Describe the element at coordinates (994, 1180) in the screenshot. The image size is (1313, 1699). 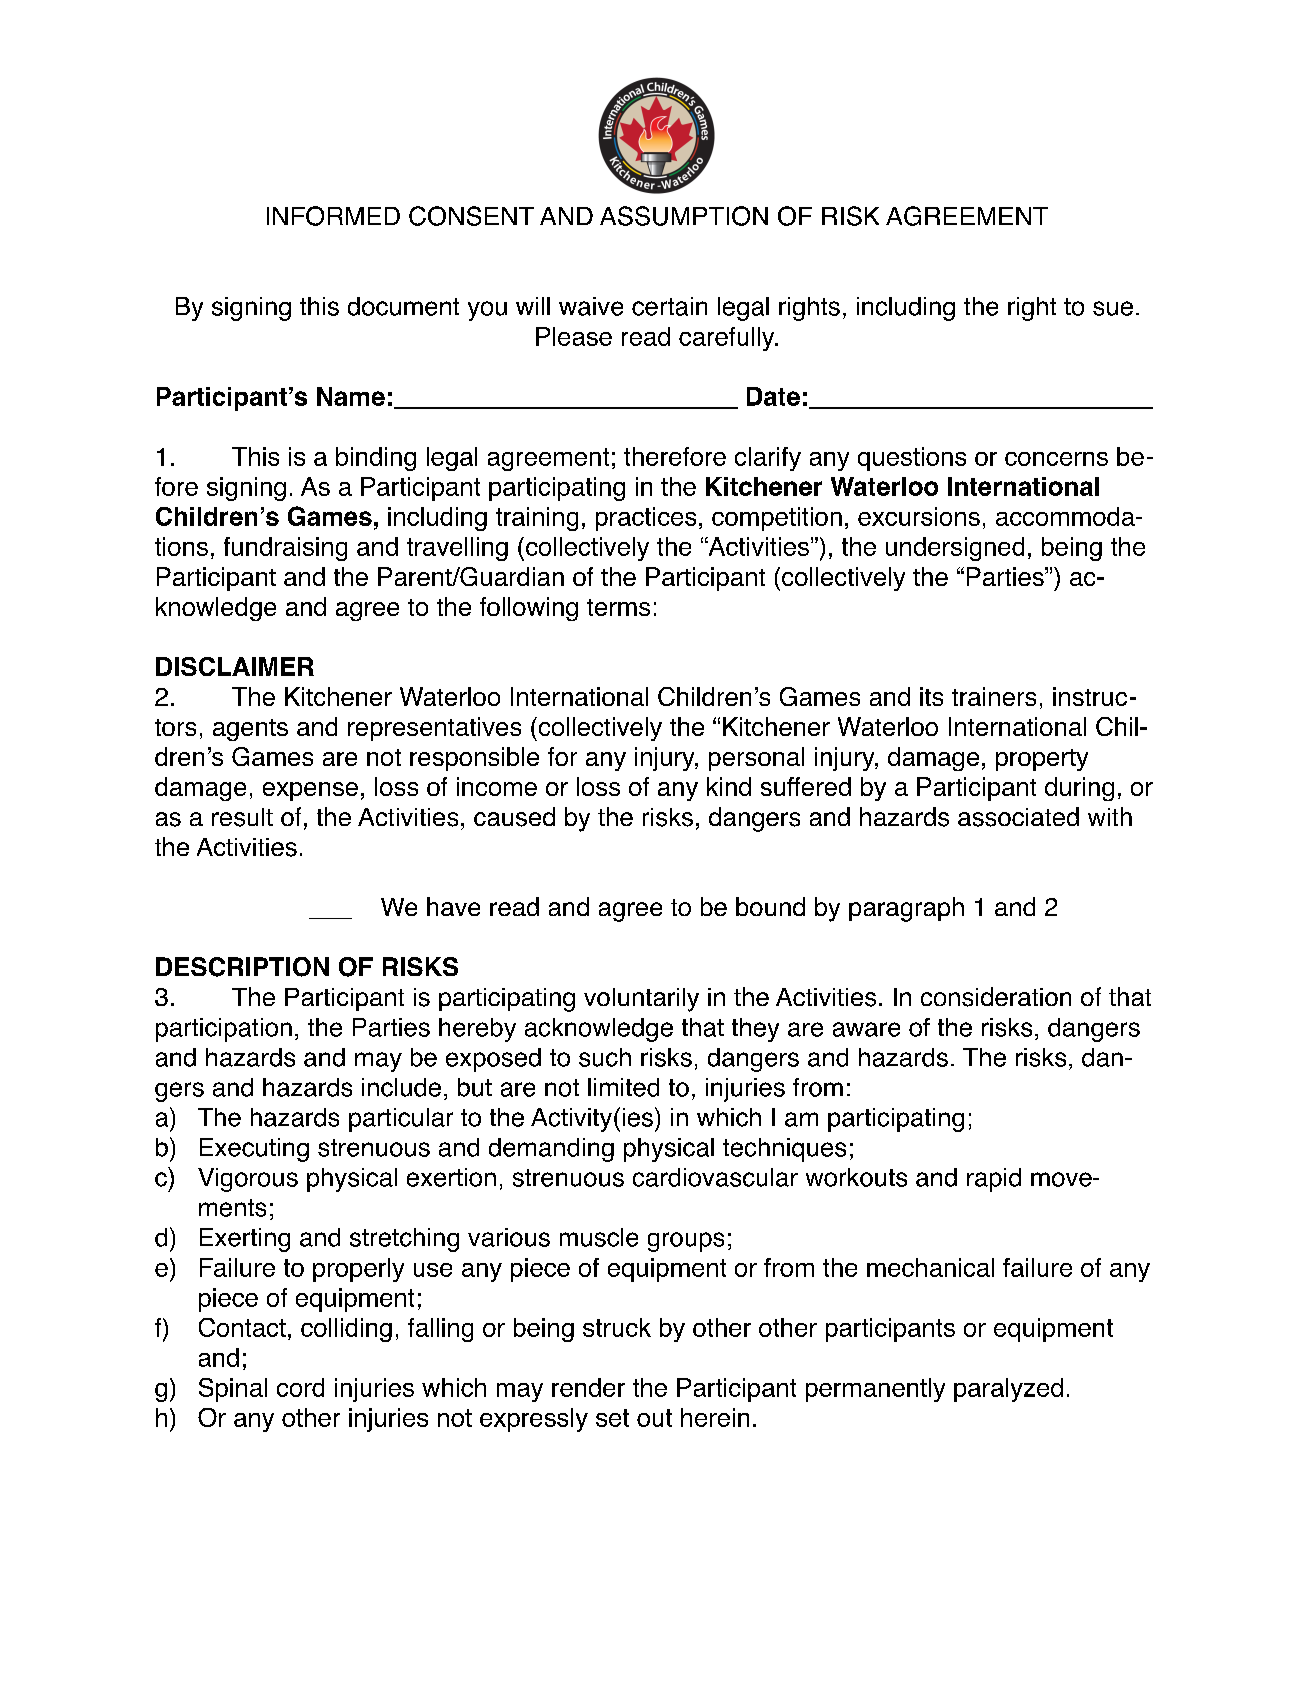
I see `rapid` at that location.
